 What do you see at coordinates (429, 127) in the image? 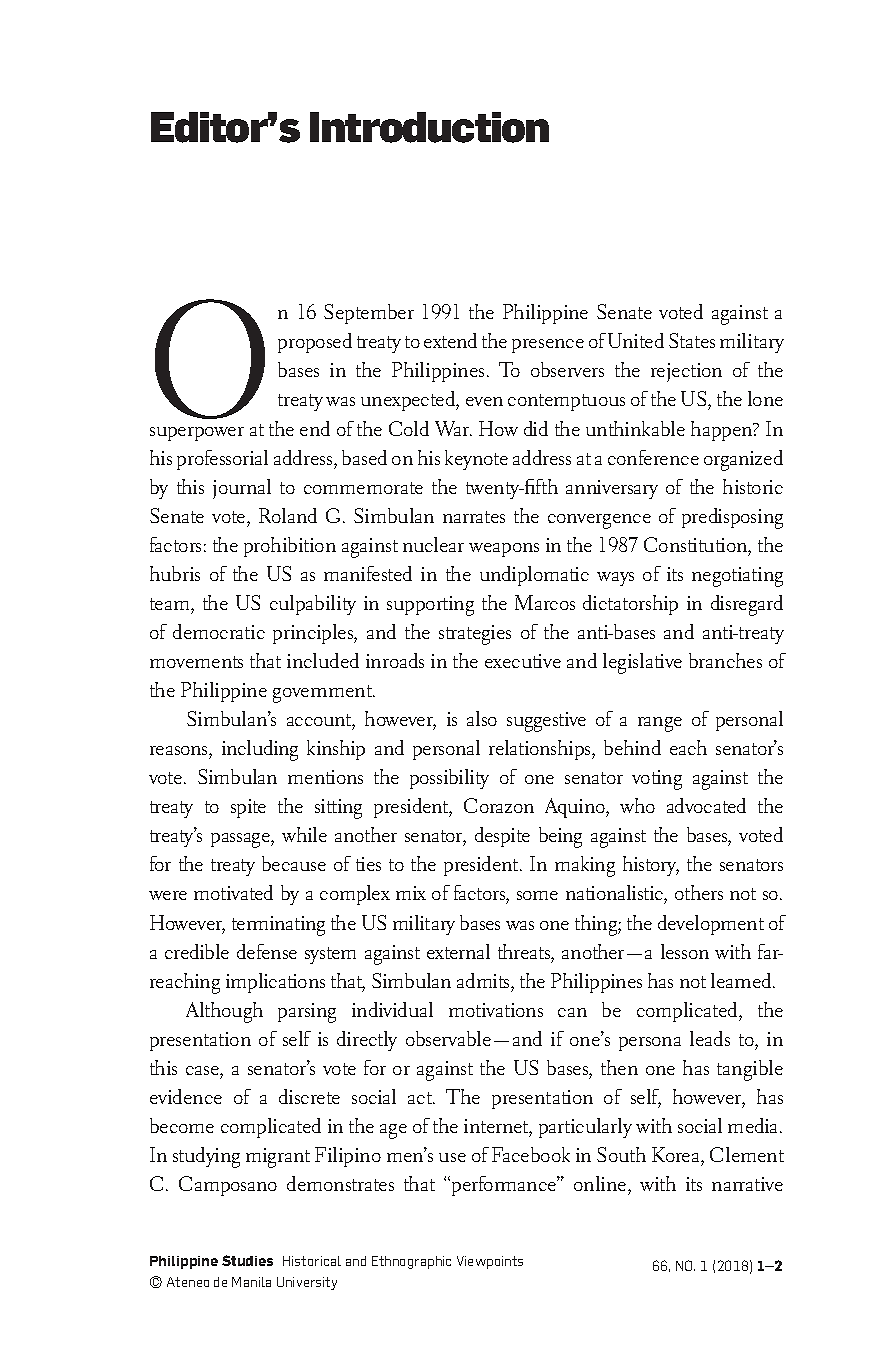
I see `Introduction` at bounding box center [429, 127].
